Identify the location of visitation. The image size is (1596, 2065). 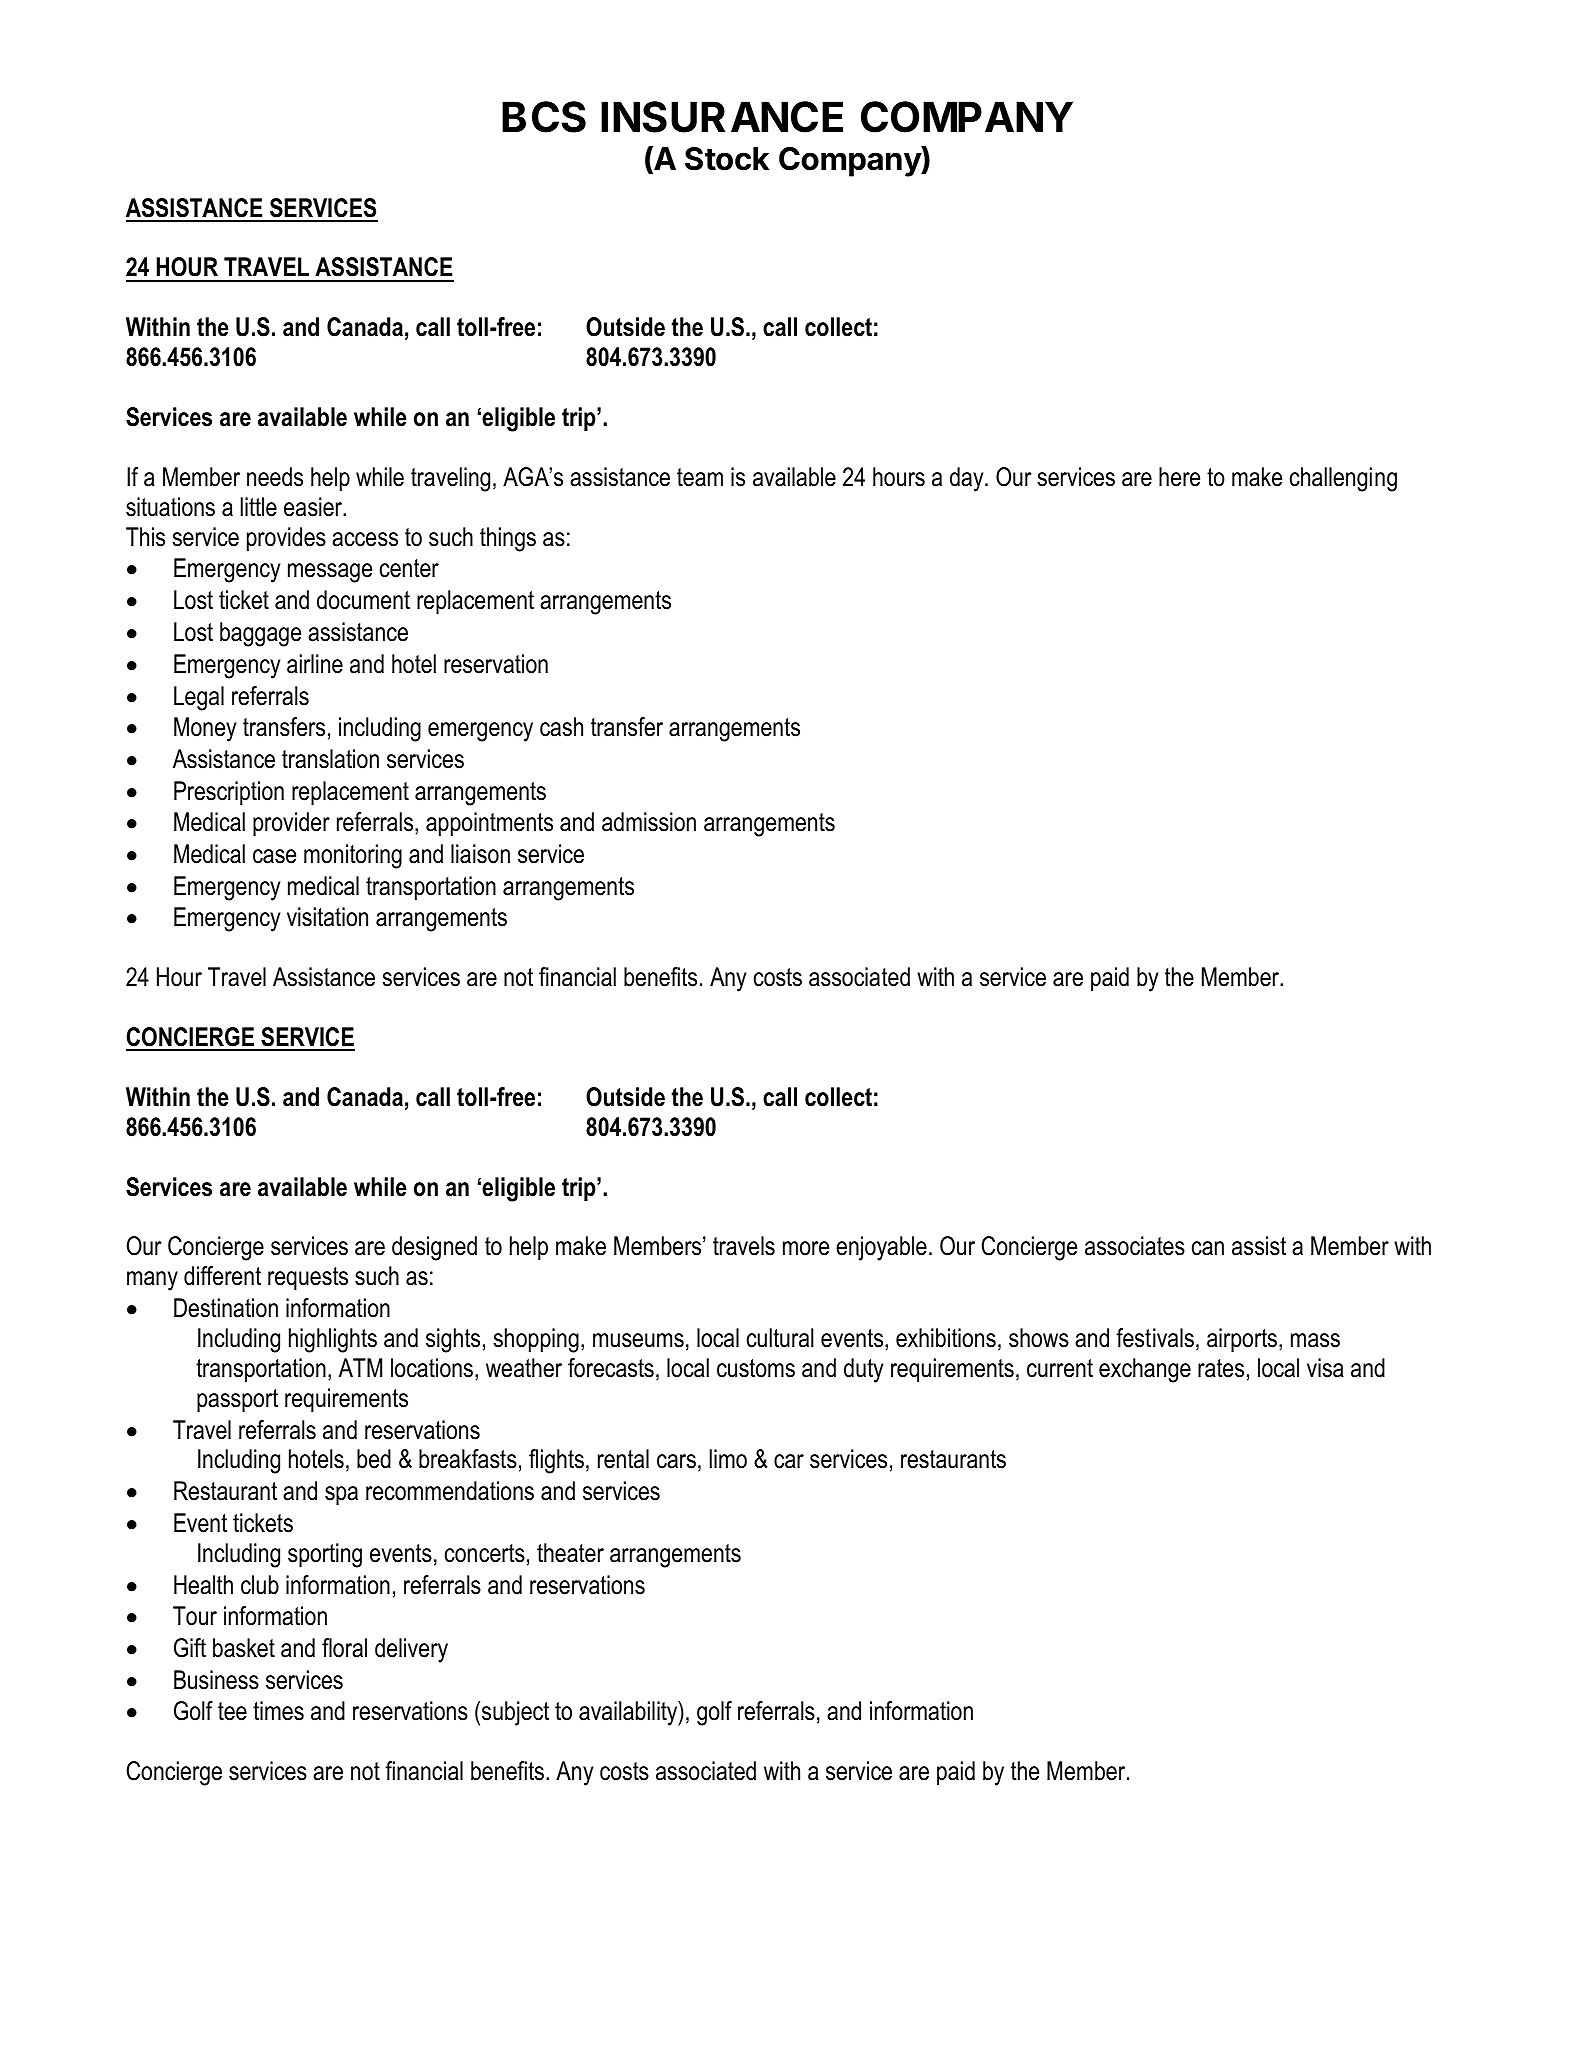
(327, 917).
